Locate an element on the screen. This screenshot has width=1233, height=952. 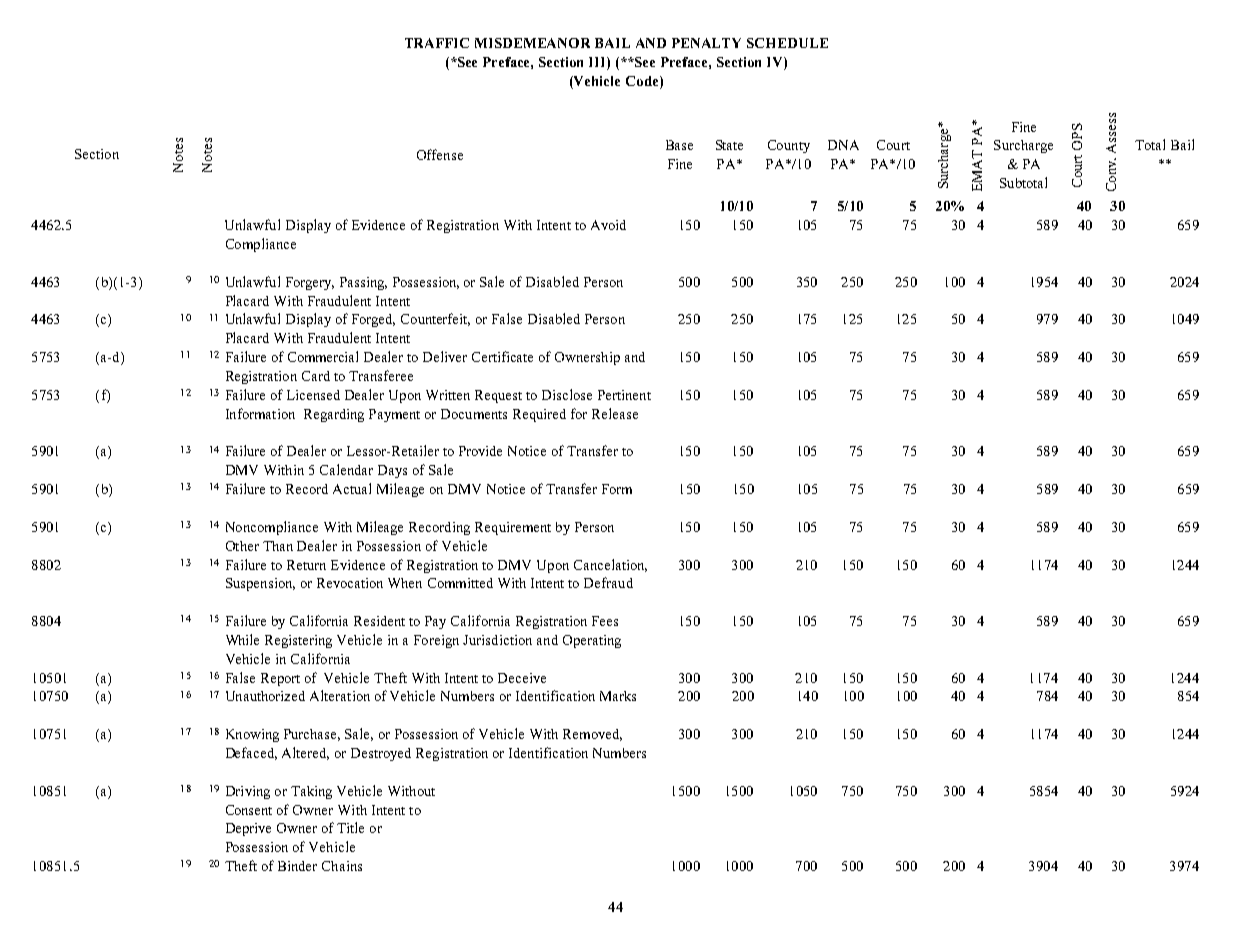
TRAFFIC is located at coordinates (437, 43).
